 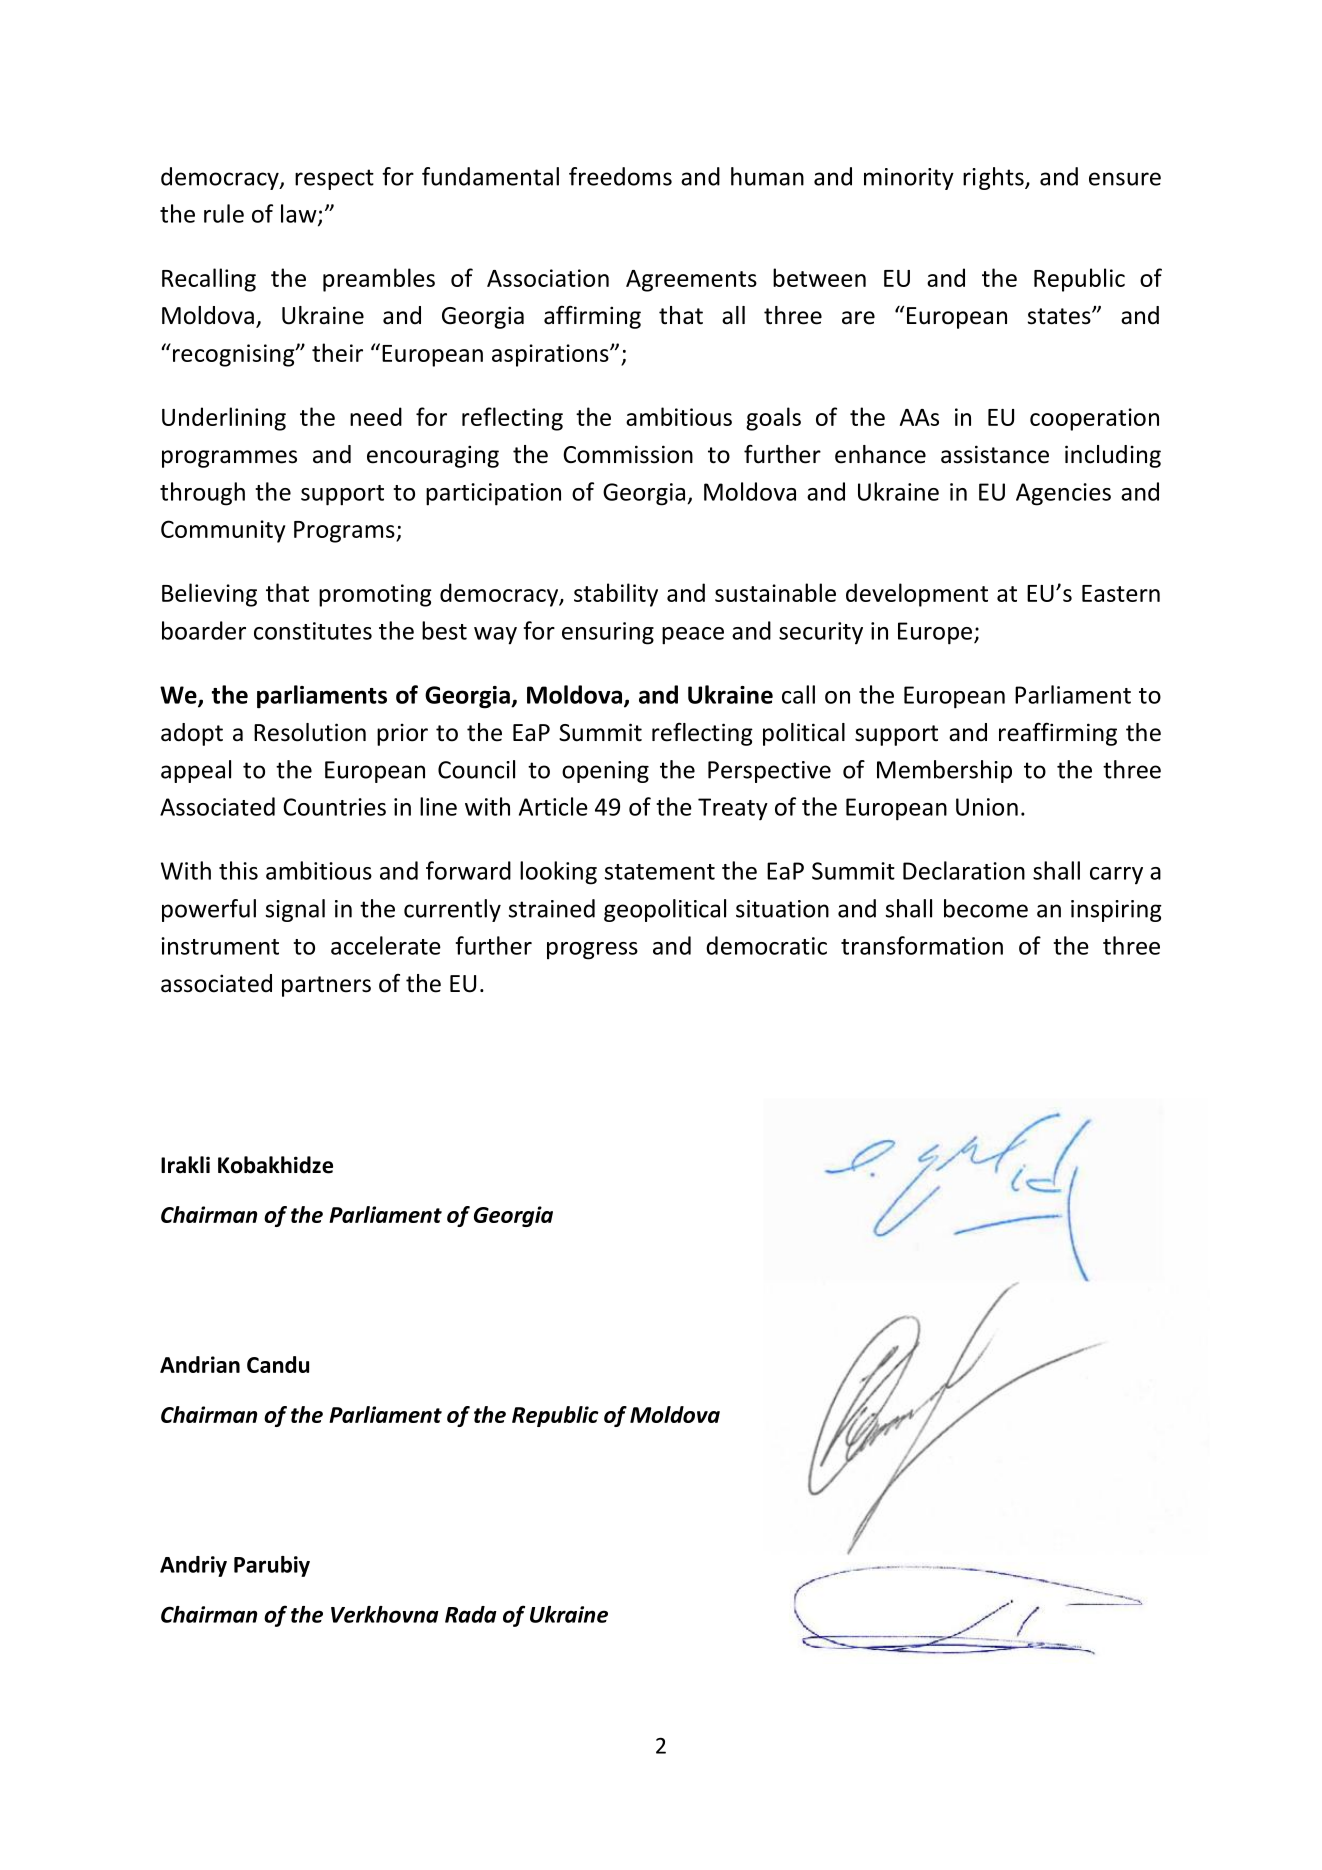 I want to click on progress, so click(x=592, y=951).
